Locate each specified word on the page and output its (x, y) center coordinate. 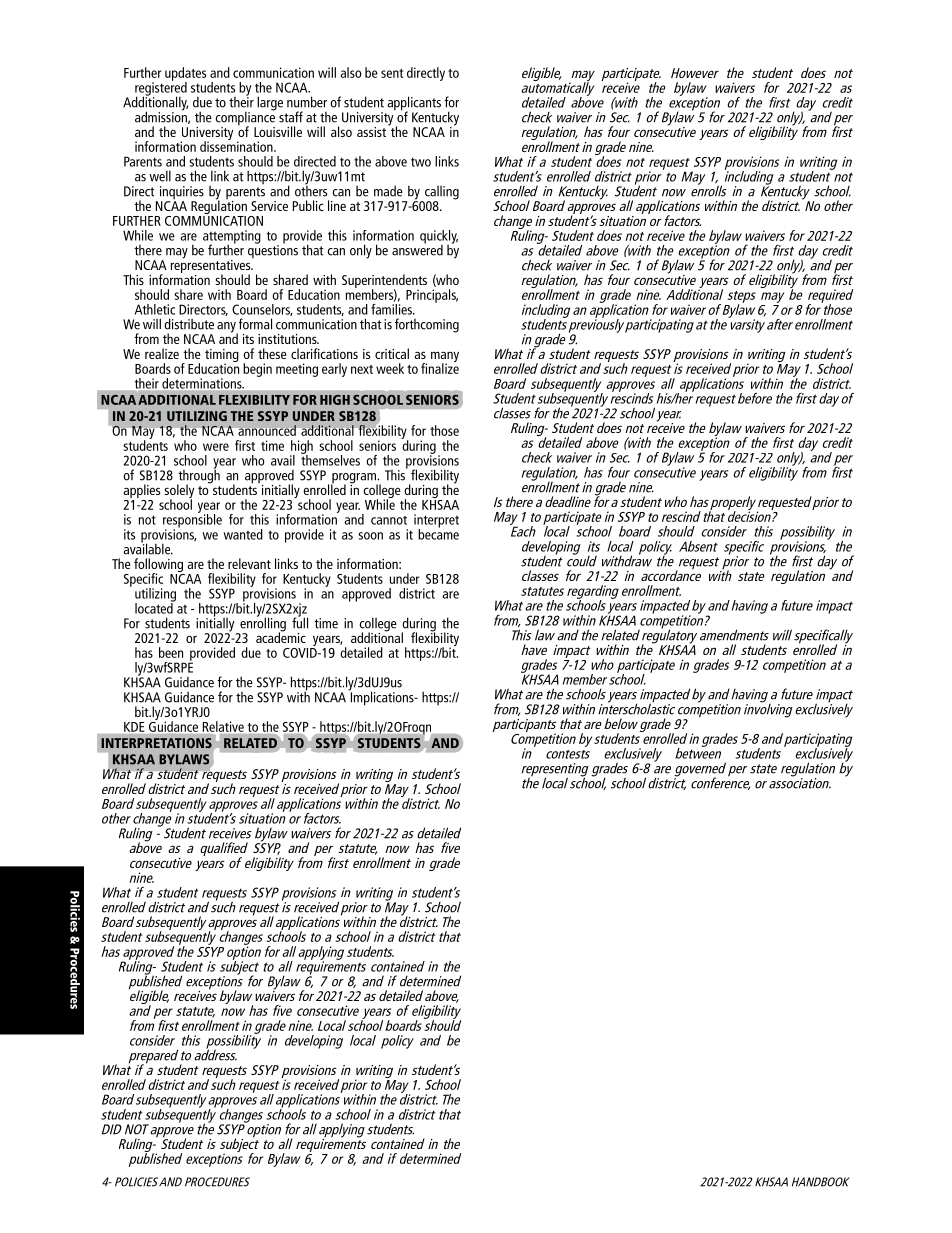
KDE (134, 727)
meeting (297, 370)
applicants (414, 104)
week (390, 368)
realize (162, 353)
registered (161, 88)
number (307, 102)
